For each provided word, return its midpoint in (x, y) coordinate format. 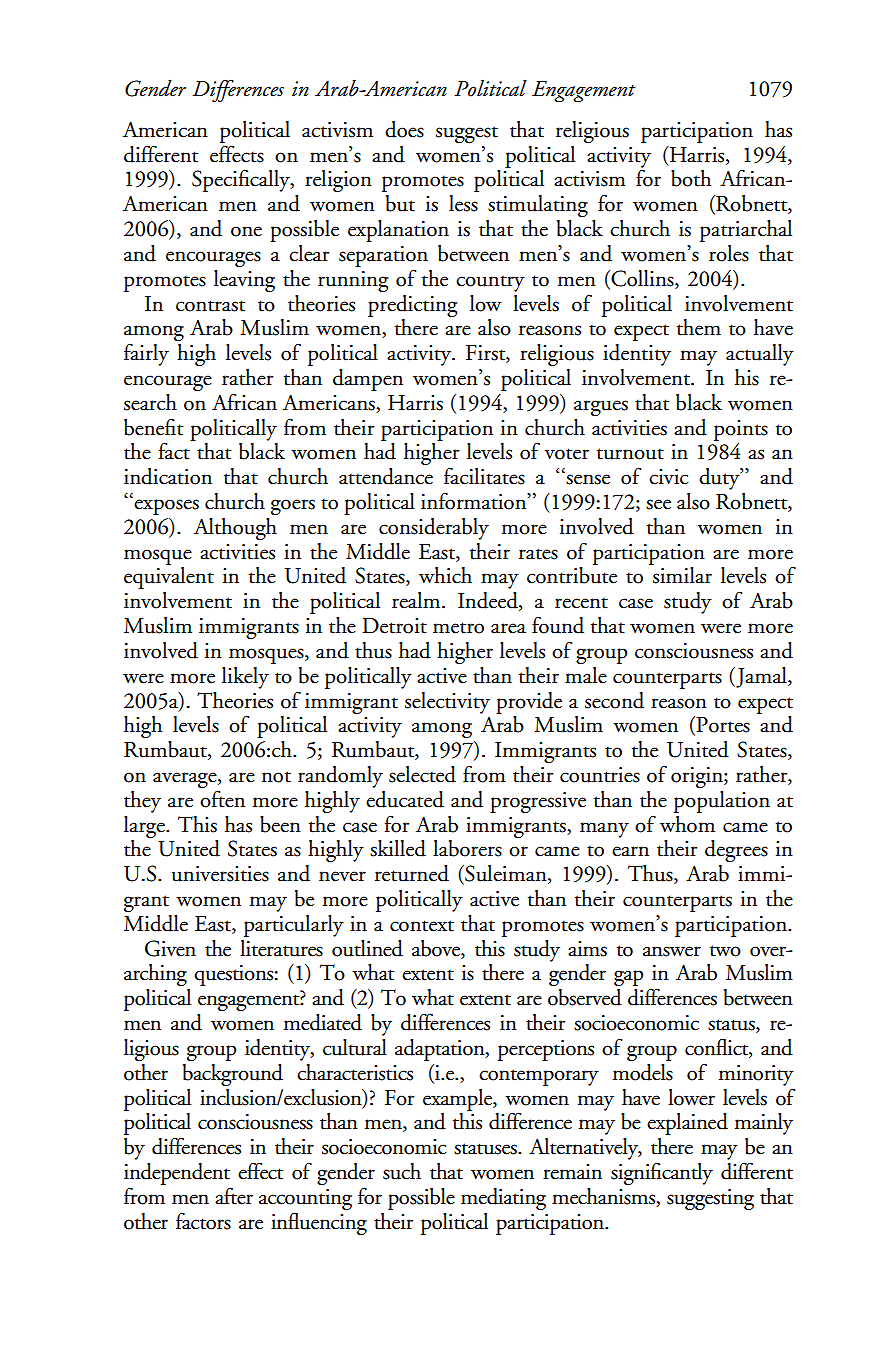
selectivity (447, 703)
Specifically (242, 180)
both (691, 178)
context (422, 926)
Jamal (761, 677)
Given (170, 948)
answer (672, 951)
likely (245, 678)
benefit (154, 427)
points (741, 430)
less (463, 203)
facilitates (484, 476)
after (234, 1196)
